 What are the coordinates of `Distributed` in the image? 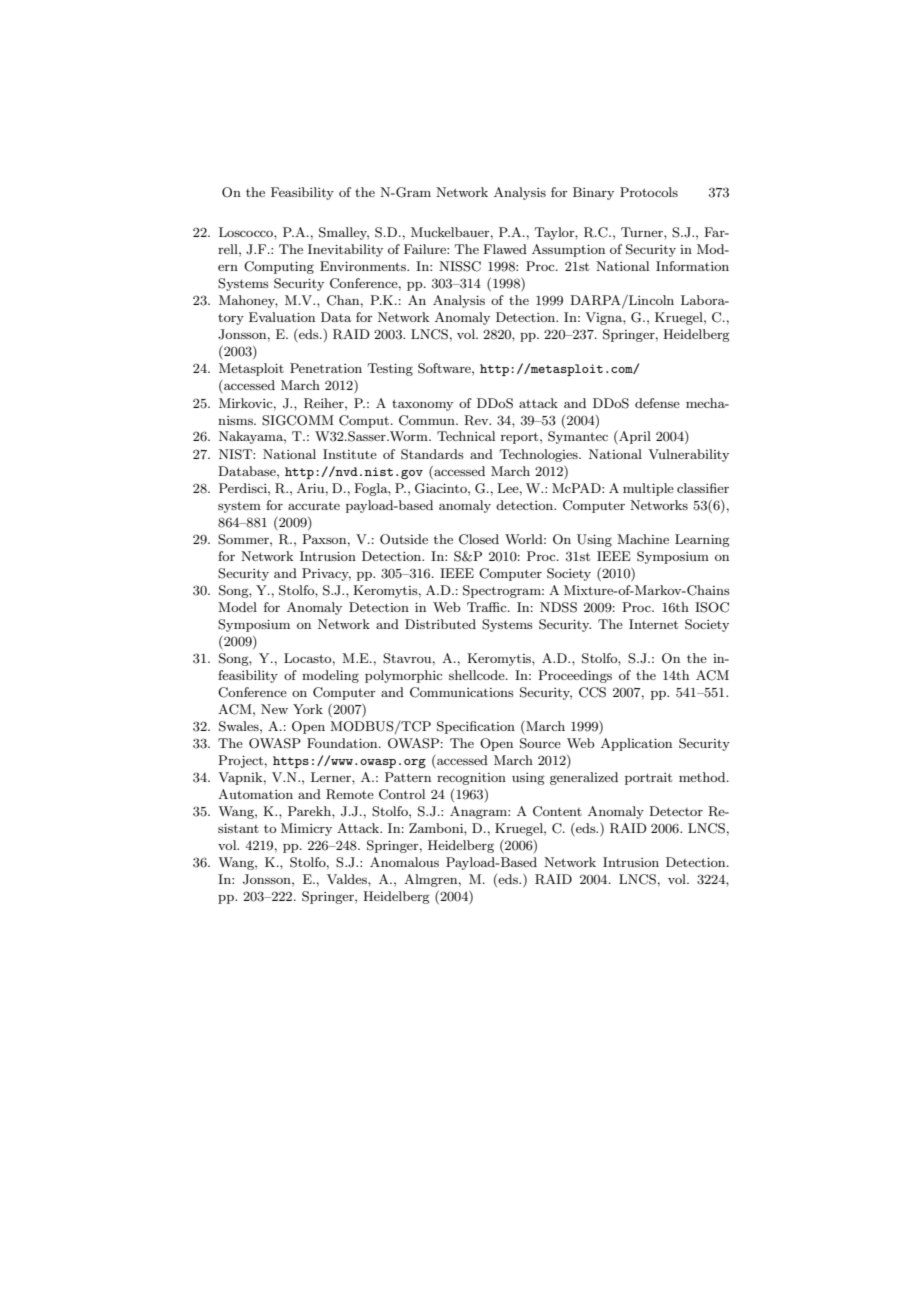 It's located at (440, 624).
